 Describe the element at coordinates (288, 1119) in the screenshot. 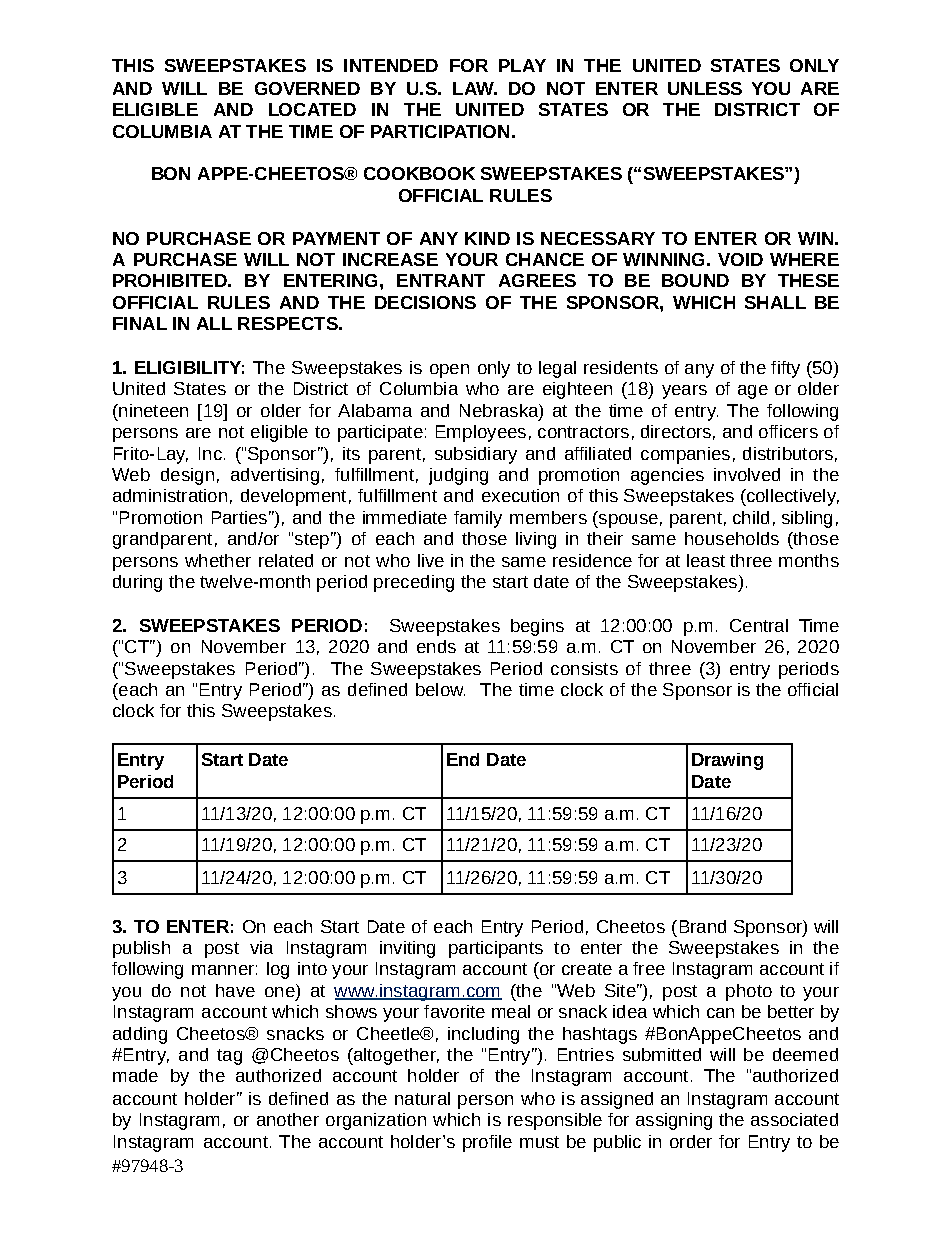

I see `another` at that location.
